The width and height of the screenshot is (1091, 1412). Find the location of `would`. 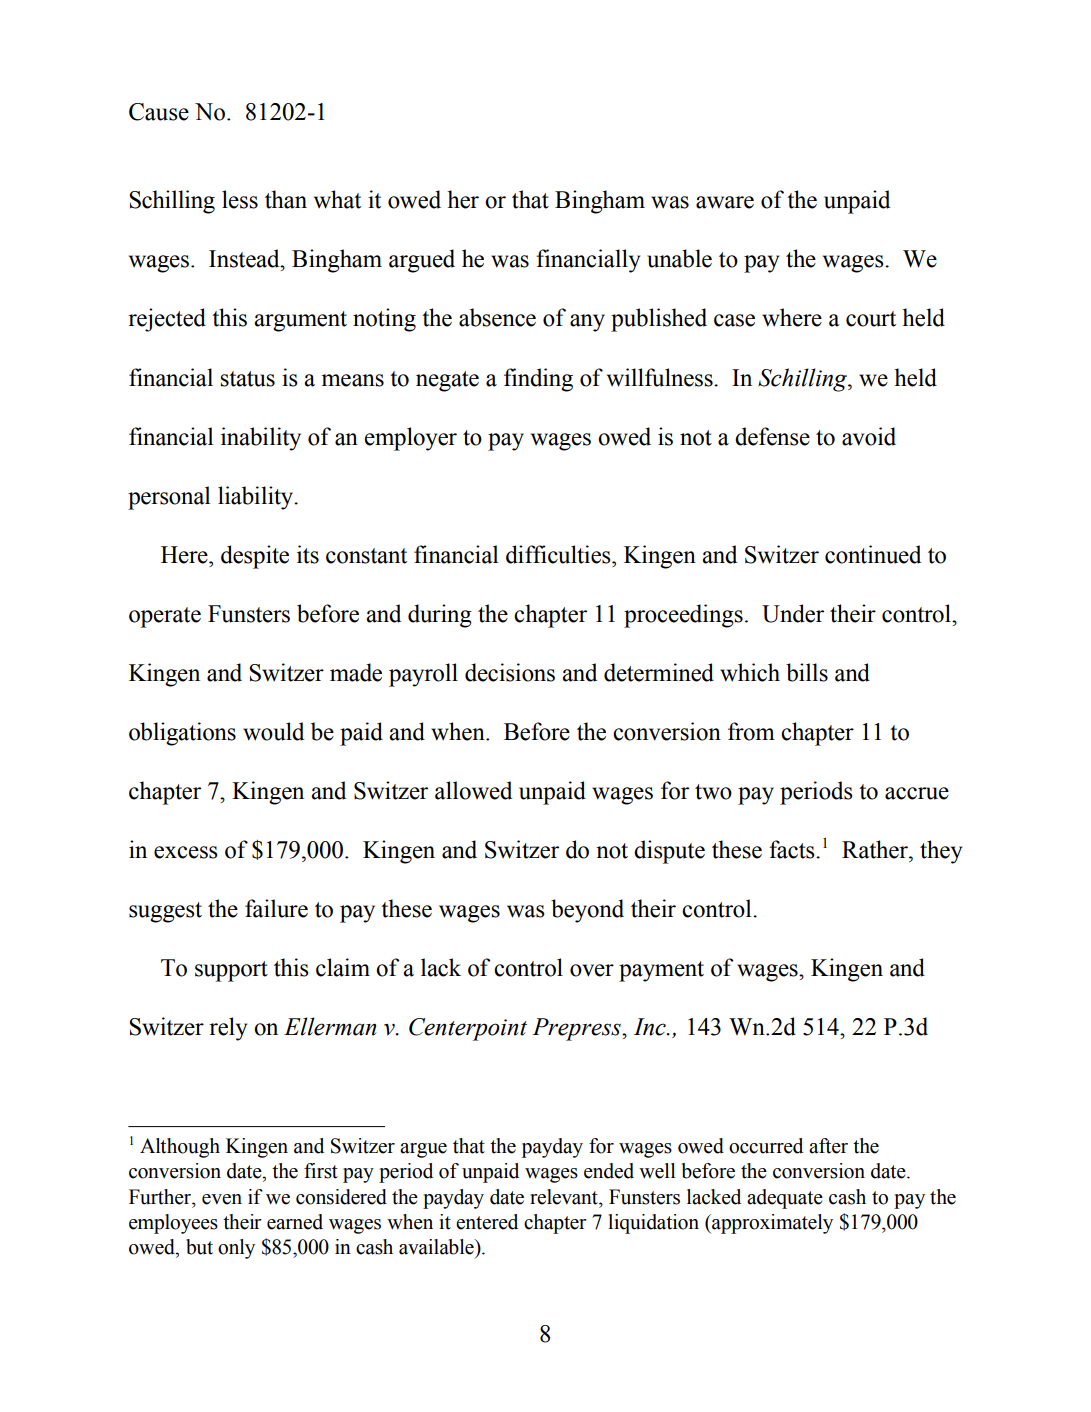

would is located at coordinates (273, 731).
